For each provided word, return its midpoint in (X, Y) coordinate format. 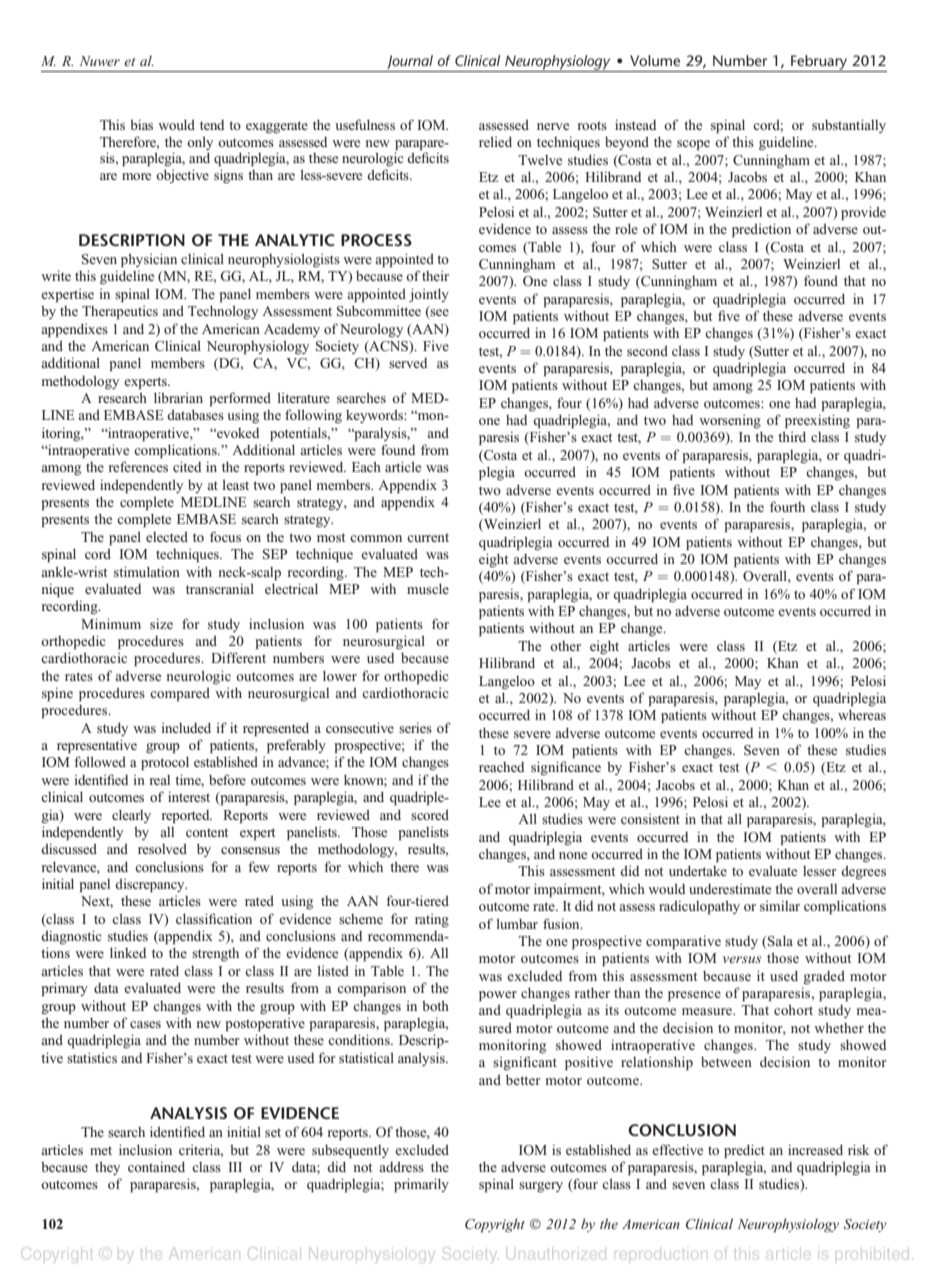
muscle (428, 588)
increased (815, 1149)
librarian (178, 397)
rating (432, 920)
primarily (421, 1185)
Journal (410, 62)
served (408, 363)
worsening (730, 421)
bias (141, 125)
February (819, 63)
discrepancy (151, 885)
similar (780, 906)
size (161, 624)
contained (156, 1166)
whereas (862, 714)
